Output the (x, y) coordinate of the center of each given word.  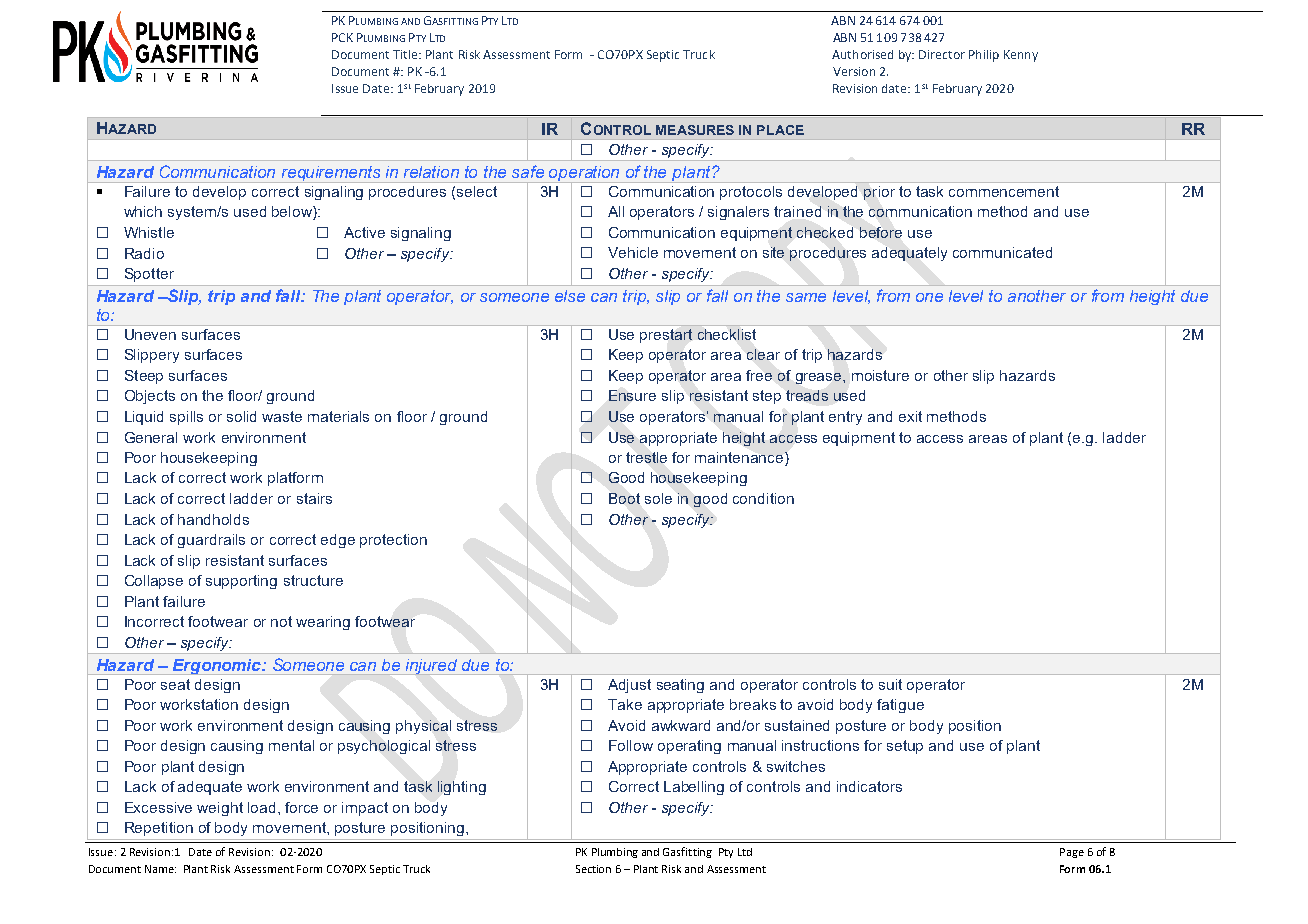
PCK (342, 37)
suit (890, 684)
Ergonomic (217, 667)
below (293, 213)
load (261, 807)
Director (942, 54)
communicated (1002, 252)
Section (593, 869)
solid (241, 416)
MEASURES (695, 130)
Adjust (629, 686)
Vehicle (633, 252)
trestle (646, 457)
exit (910, 416)
